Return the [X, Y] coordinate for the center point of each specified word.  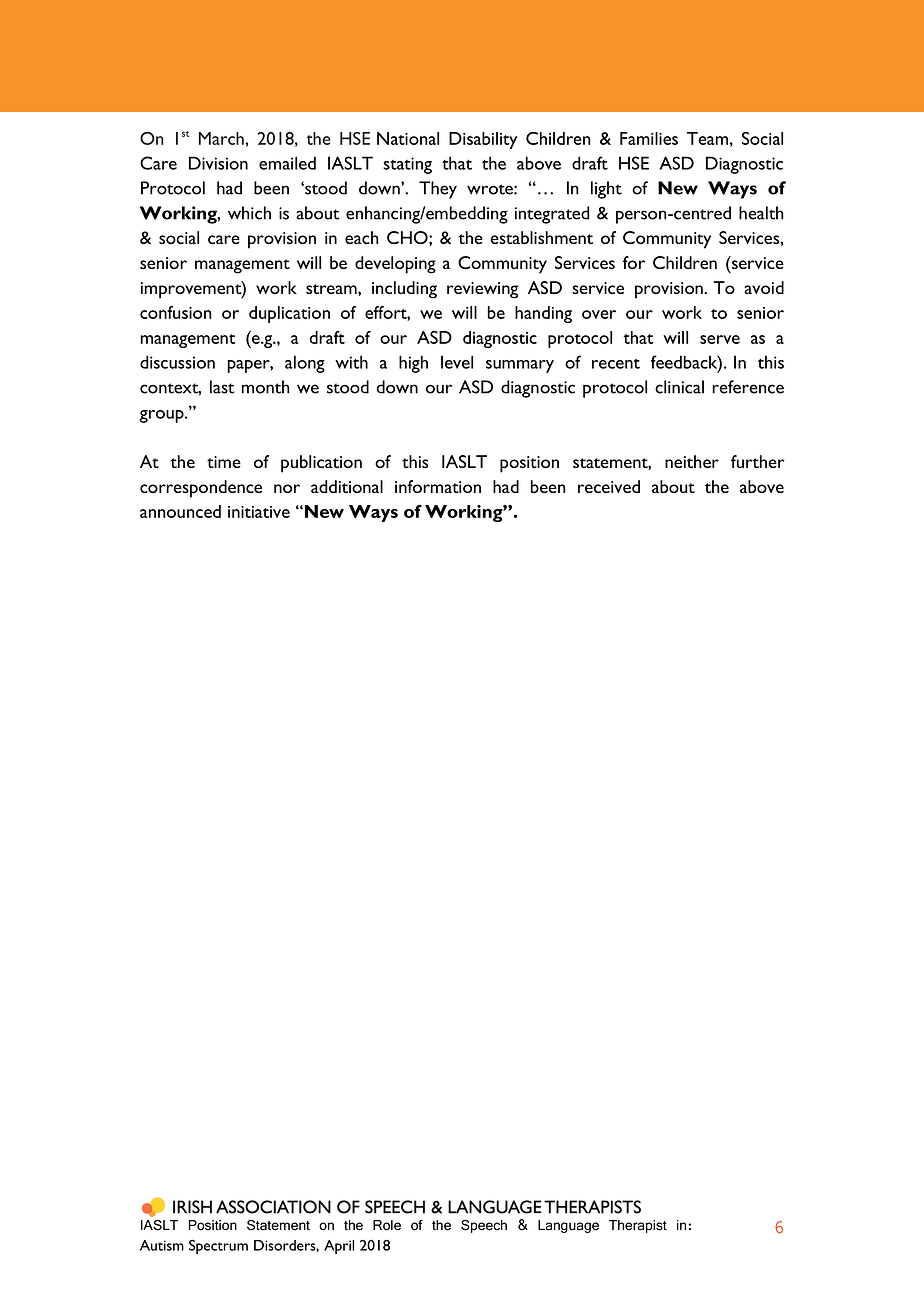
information [438, 486]
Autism [162, 1245]
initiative [259, 512]
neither [692, 461]
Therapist [638, 1226]
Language [568, 1226]
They [438, 190]
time [224, 462]
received [609, 486]
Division [218, 163]
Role [387, 1225]
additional [347, 486]
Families [649, 138]
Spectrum [218, 1246]
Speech [484, 1226]
